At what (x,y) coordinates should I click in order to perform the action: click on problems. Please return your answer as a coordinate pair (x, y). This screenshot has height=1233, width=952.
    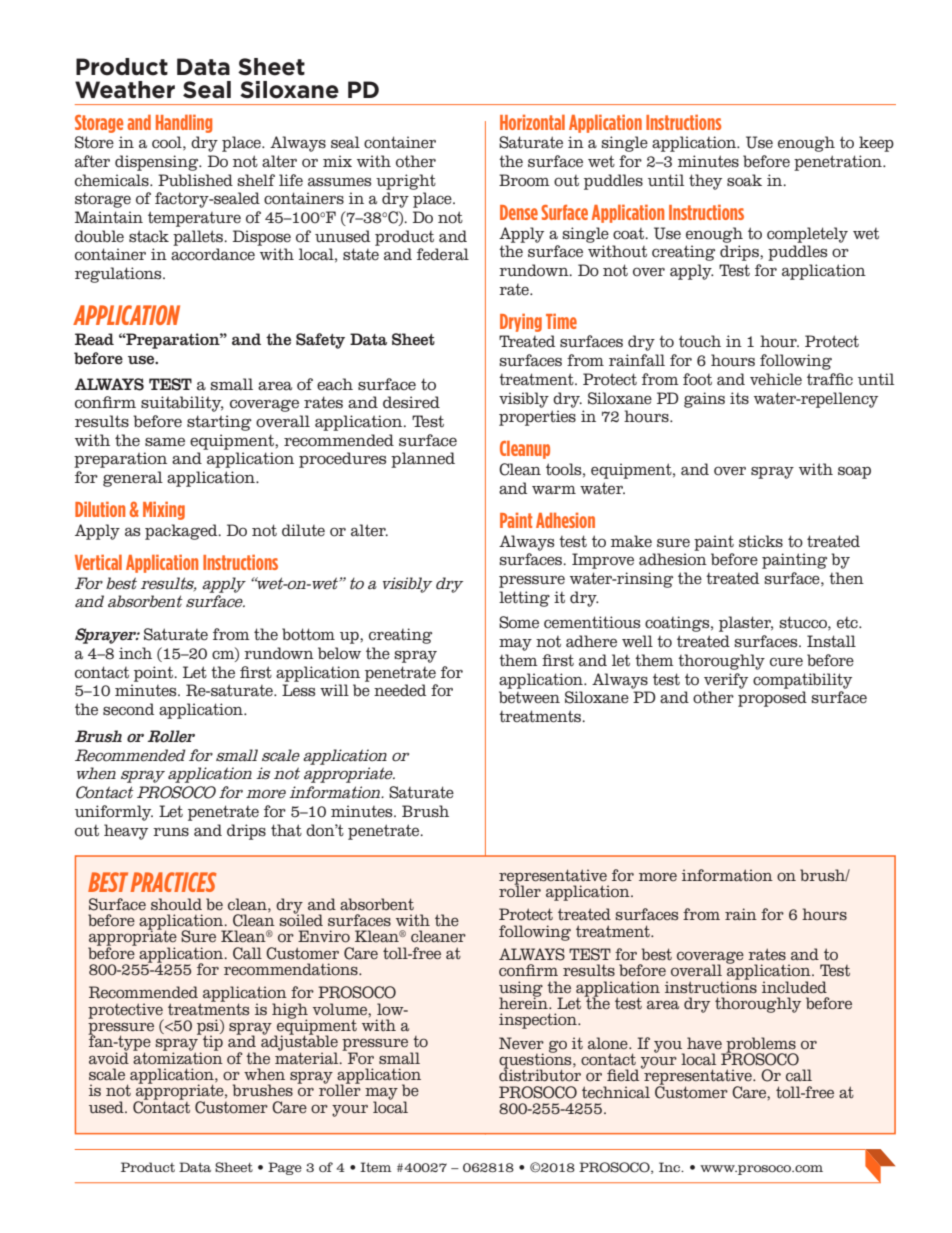
    Looking at the image, I should click on (760, 1046).
